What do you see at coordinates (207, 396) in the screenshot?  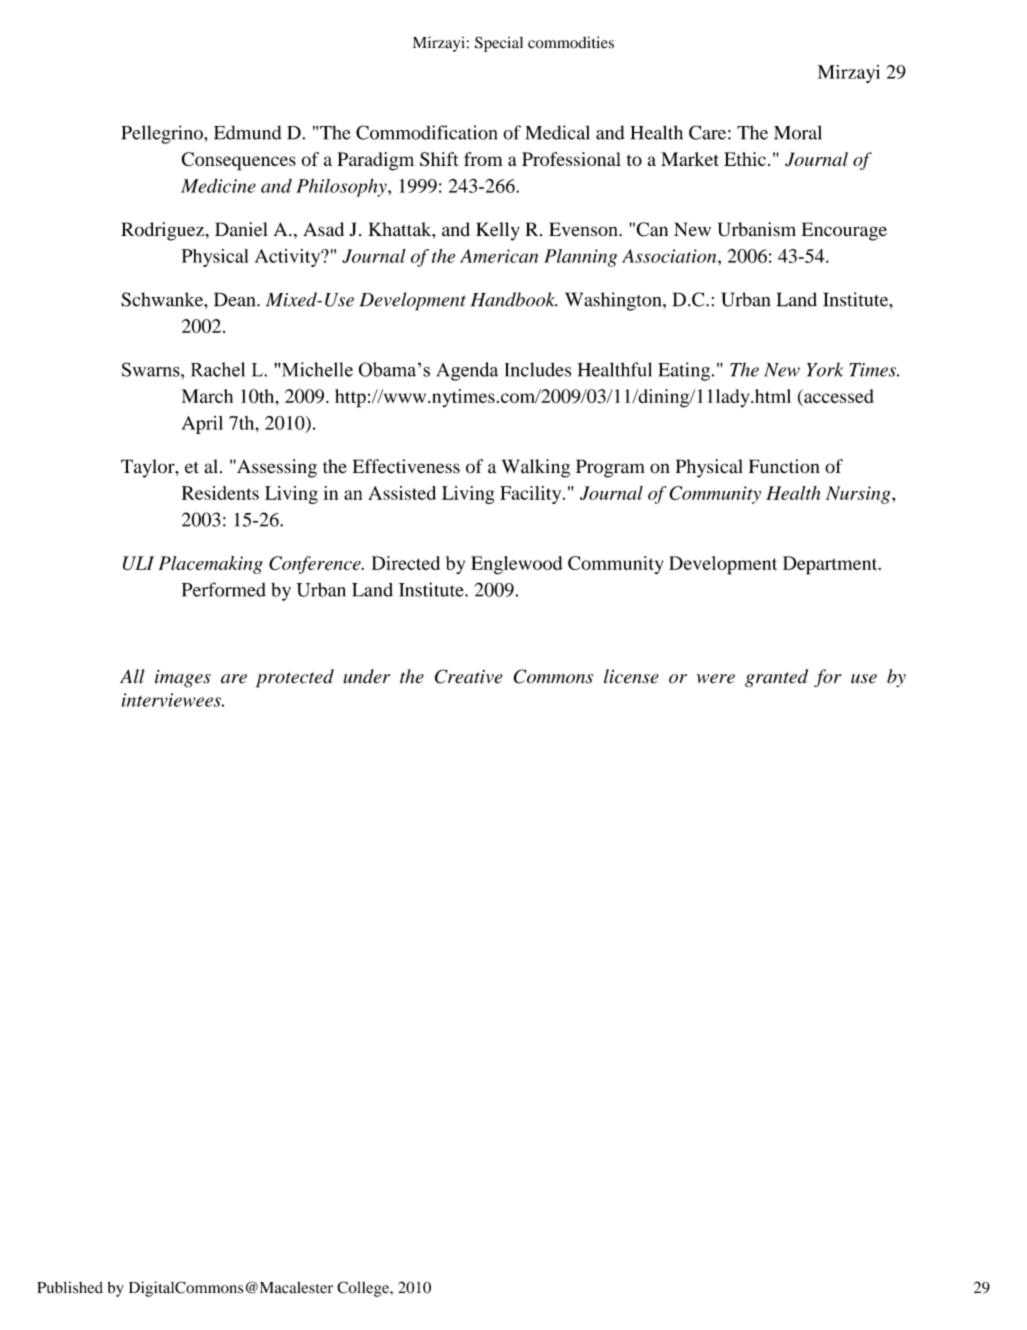 I see `March` at bounding box center [207, 396].
